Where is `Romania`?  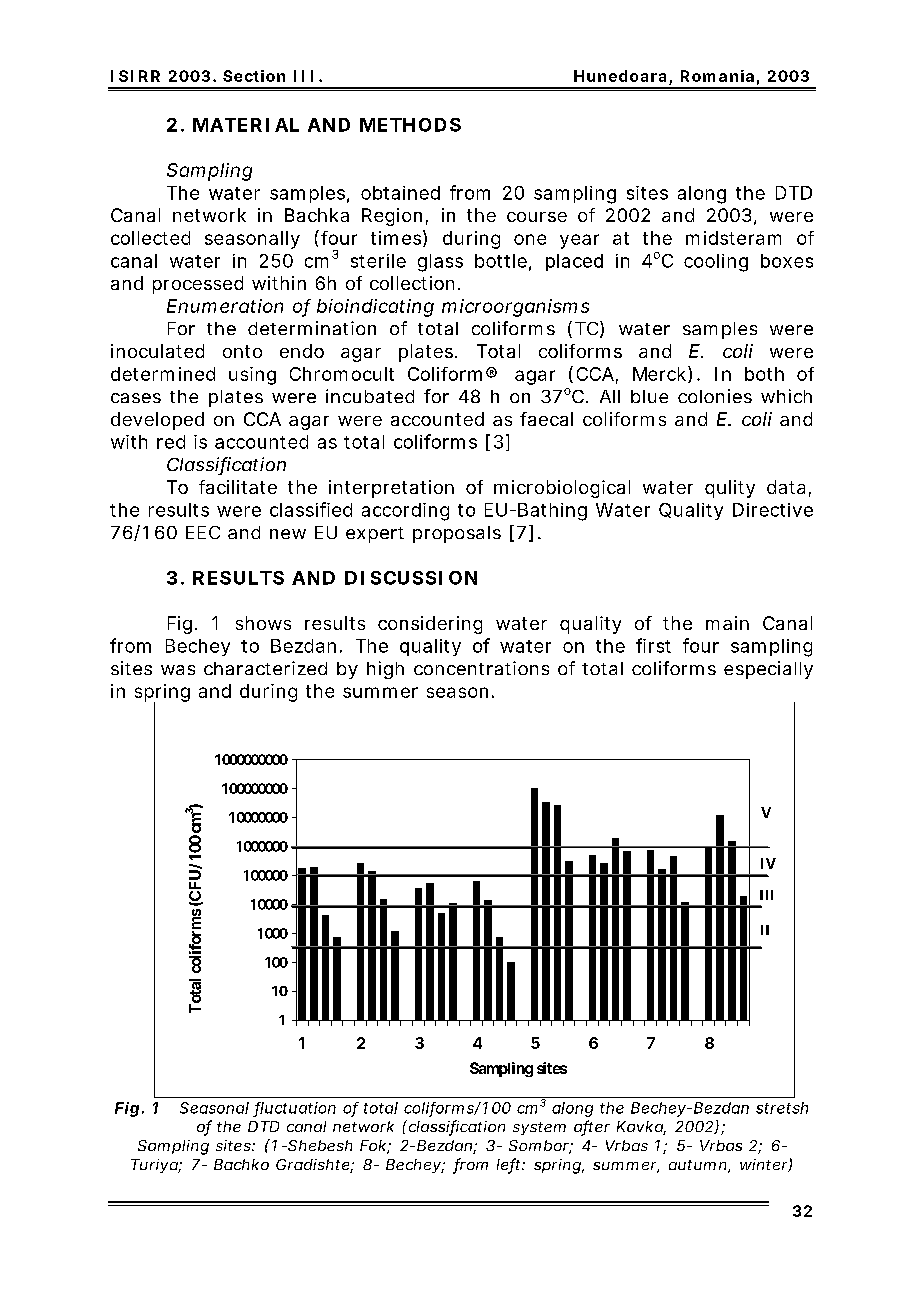
Romania is located at coordinates (717, 76).
